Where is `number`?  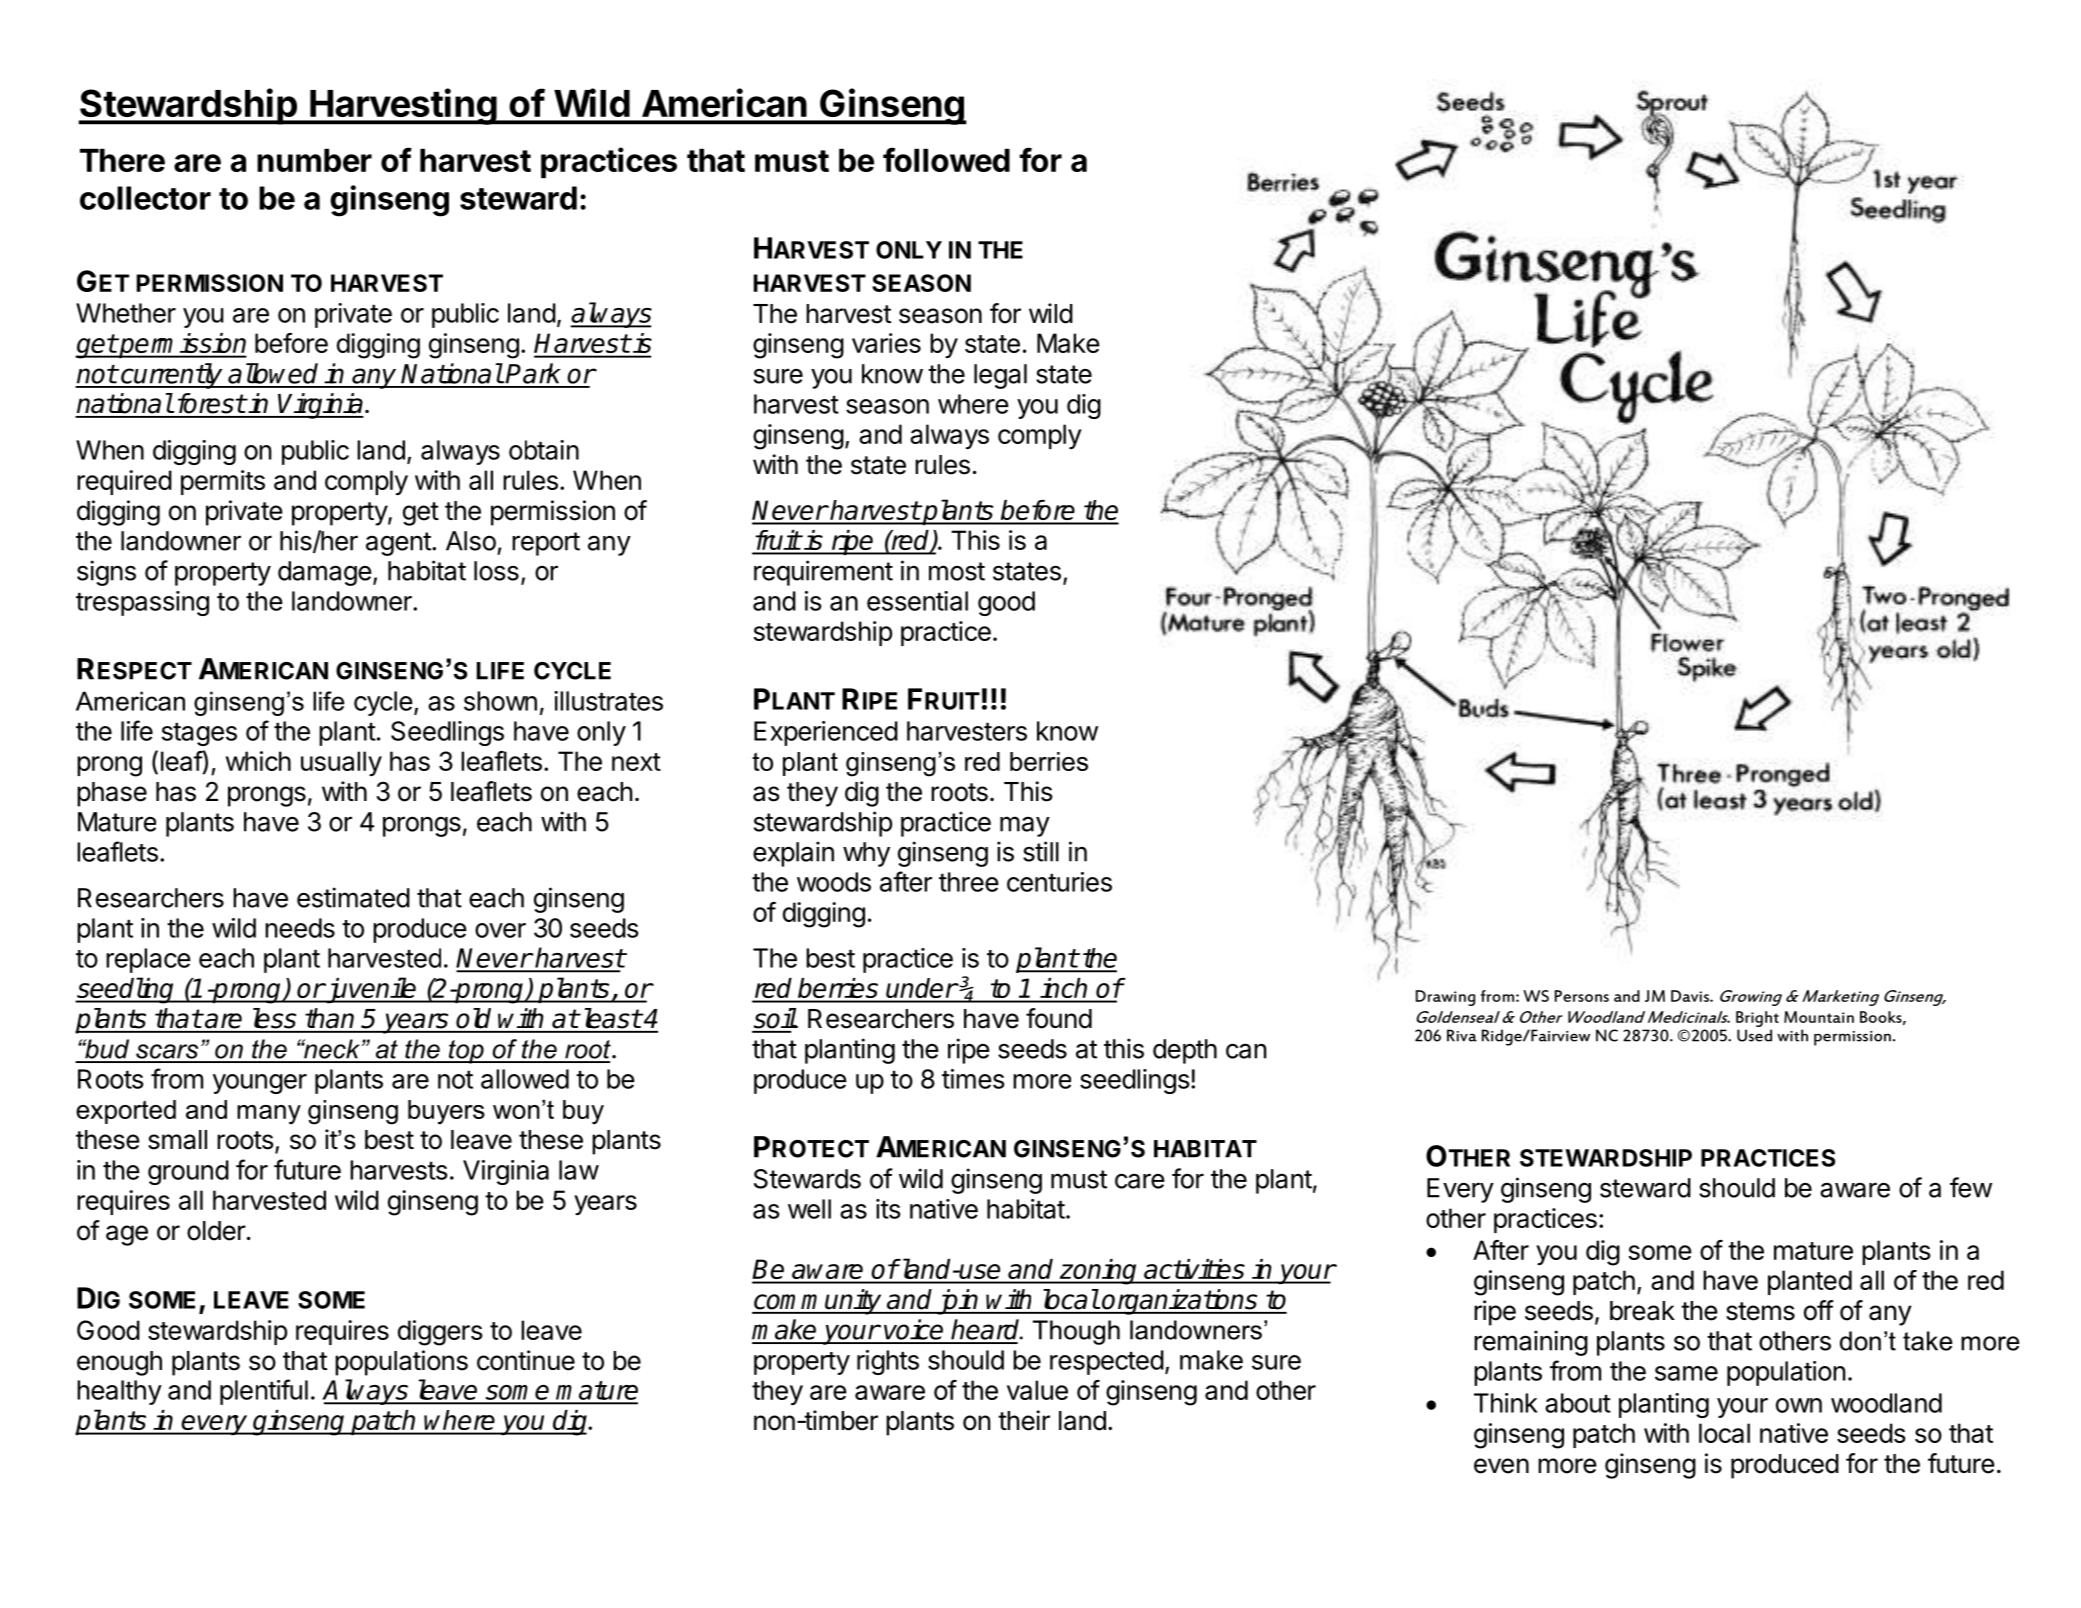 number is located at coordinates (314, 160).
